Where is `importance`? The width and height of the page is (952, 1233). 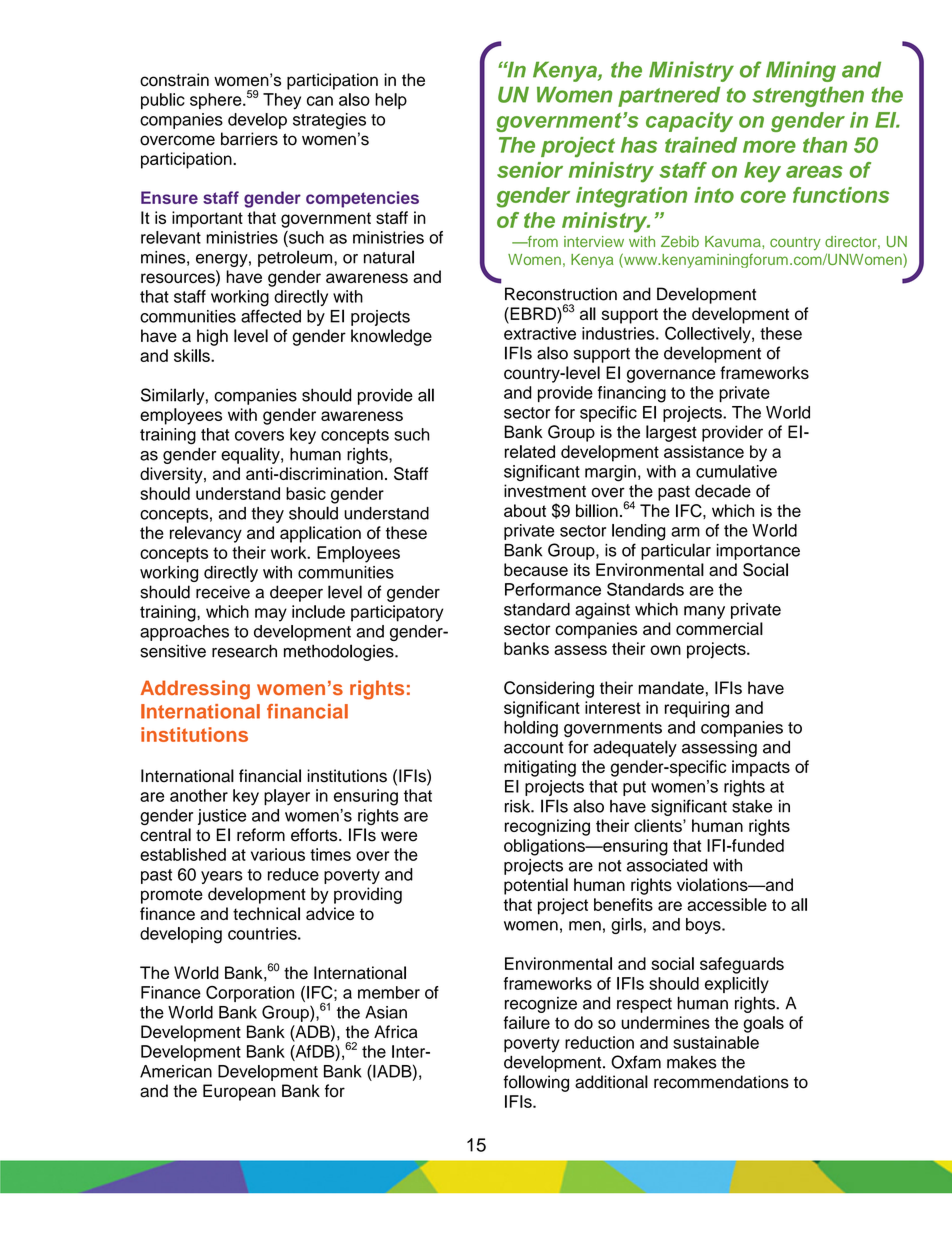 importance is located at coordinates (758, 552).
